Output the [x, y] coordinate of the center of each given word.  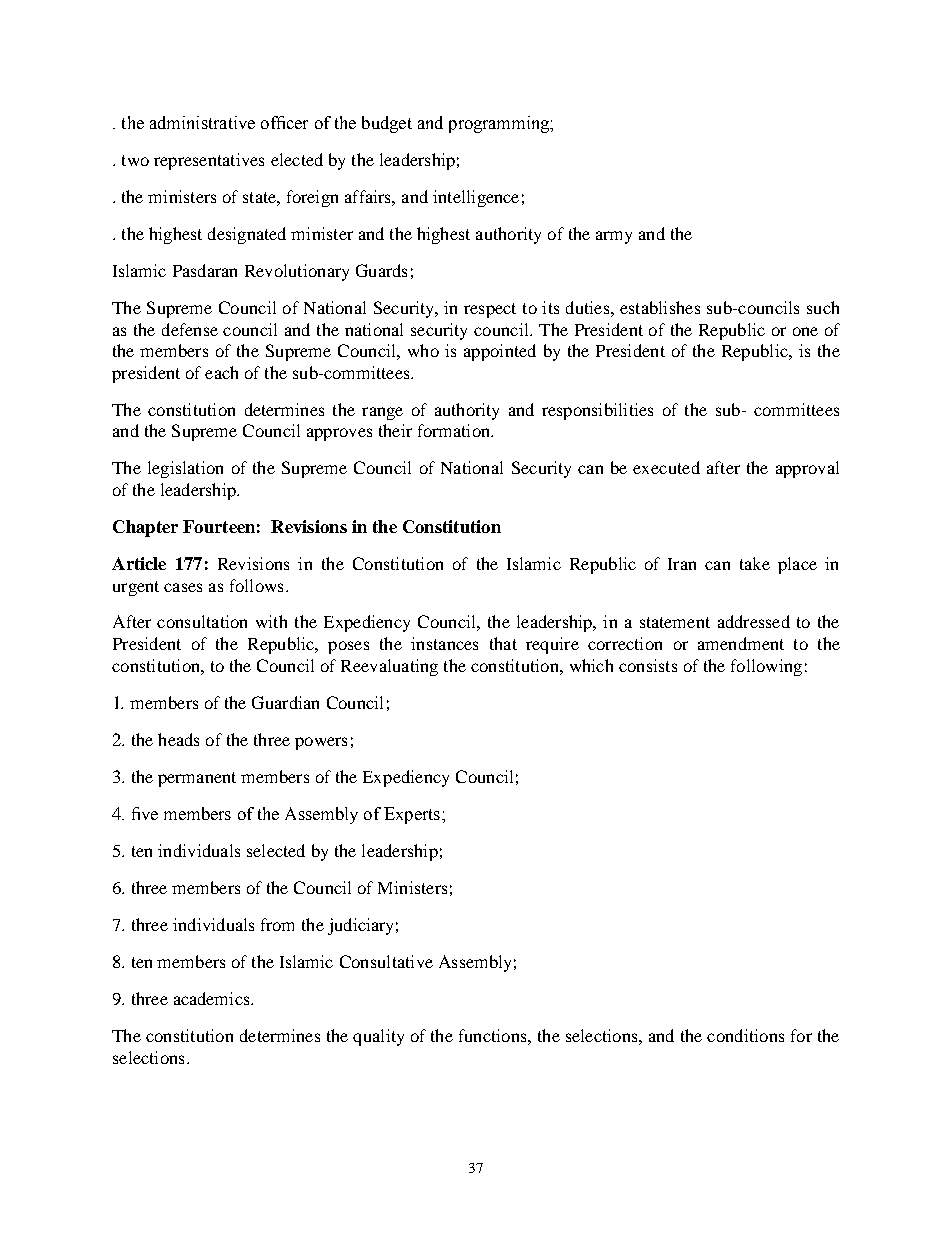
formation [455, 430]
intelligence [476, 198]
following [766, 667]
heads [178, 739]
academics [213, 998]
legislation [185, 469]
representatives [209, 161]
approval [807, 469]
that [503, 643]
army [614, 237]
